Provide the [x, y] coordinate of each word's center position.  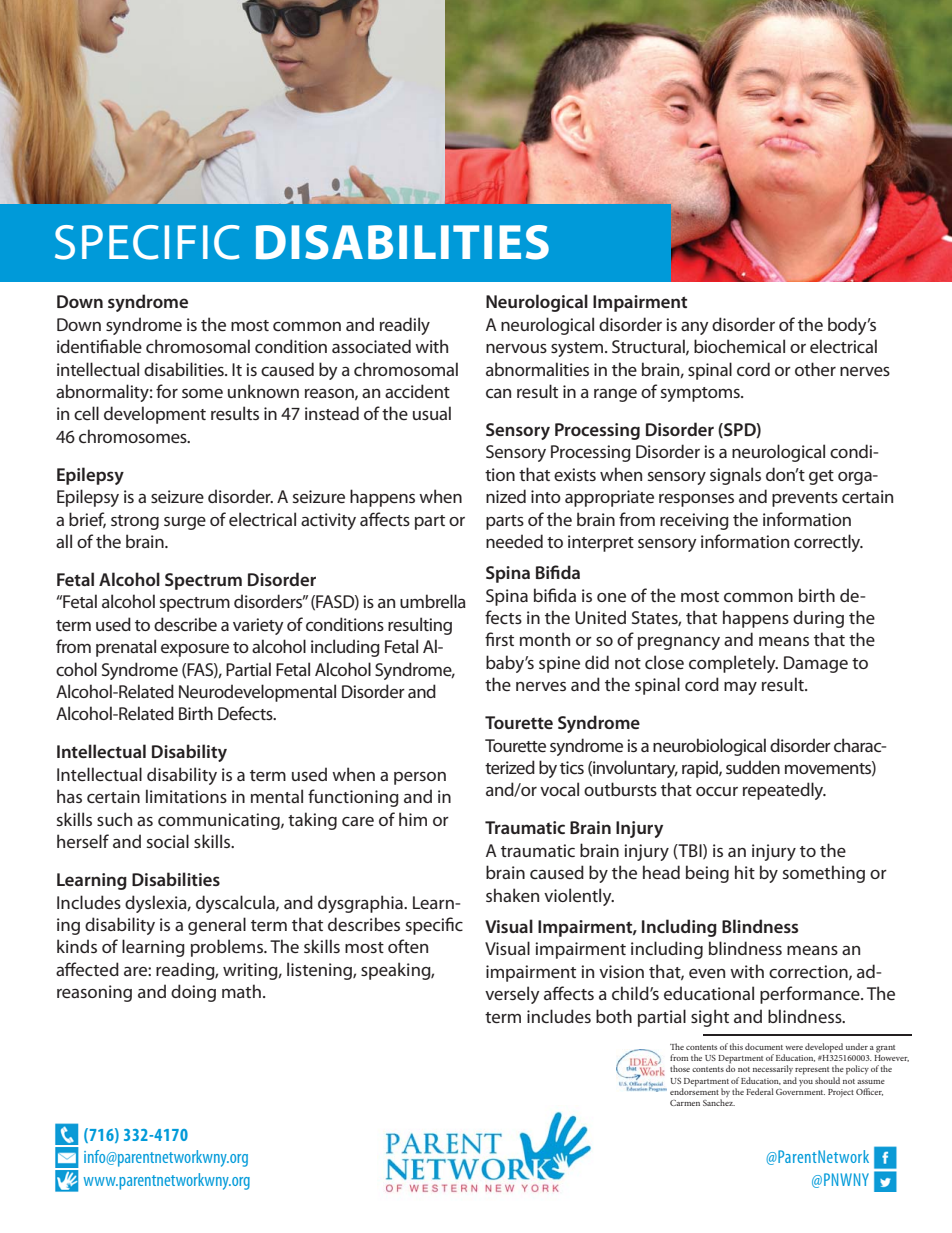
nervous [516, 348]
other [815, 369]
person [420, 778]
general [217, 926]
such [114, 819]
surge [185, 523]
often [408, 946]
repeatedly [784, 791]
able [126, 346]
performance [811, 995]
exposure [195, 650]
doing [193, 993]
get [821, 477]
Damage [816, 664]
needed [514, 541]
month [545, 639]
